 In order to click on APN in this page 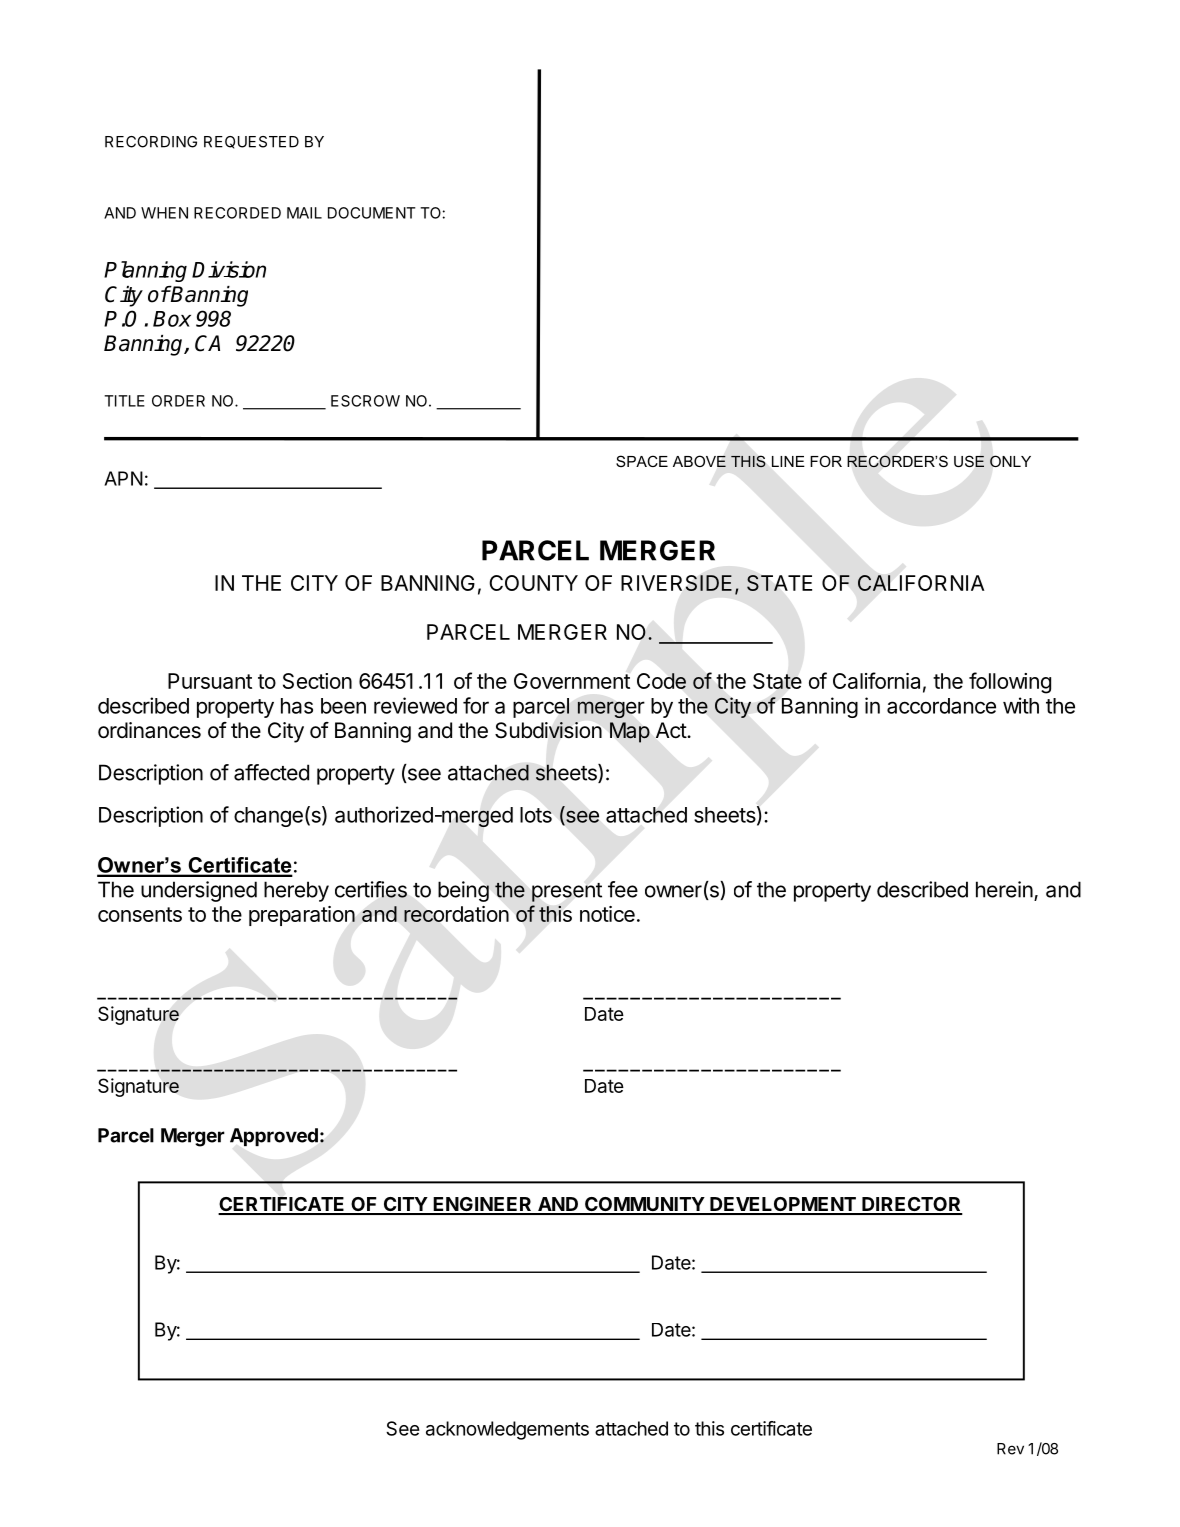, I will do `click(123, 478)`.
